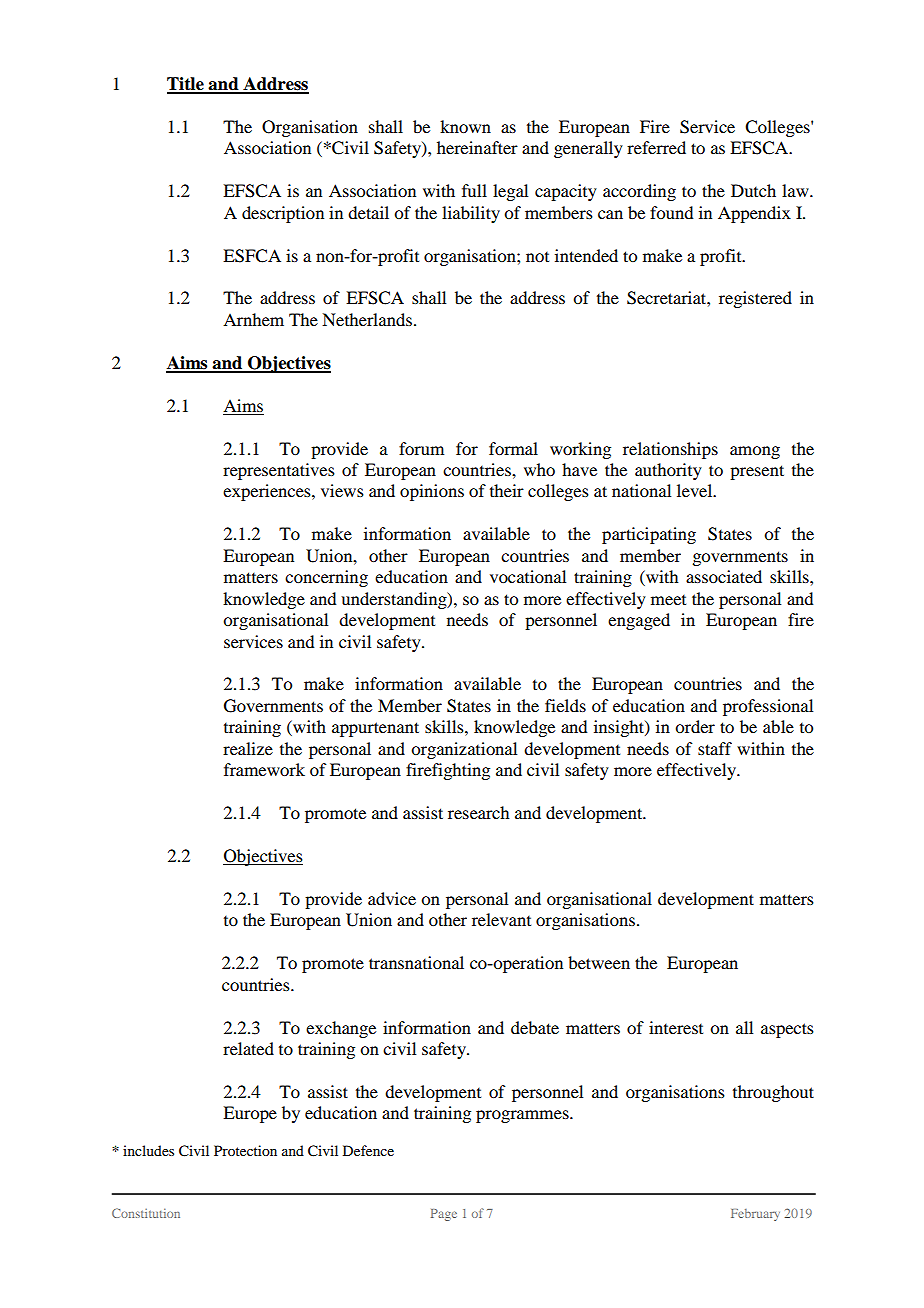 This screenshot has width=924, height=1308. I want to click on Arnhem, so click(253, 319).
